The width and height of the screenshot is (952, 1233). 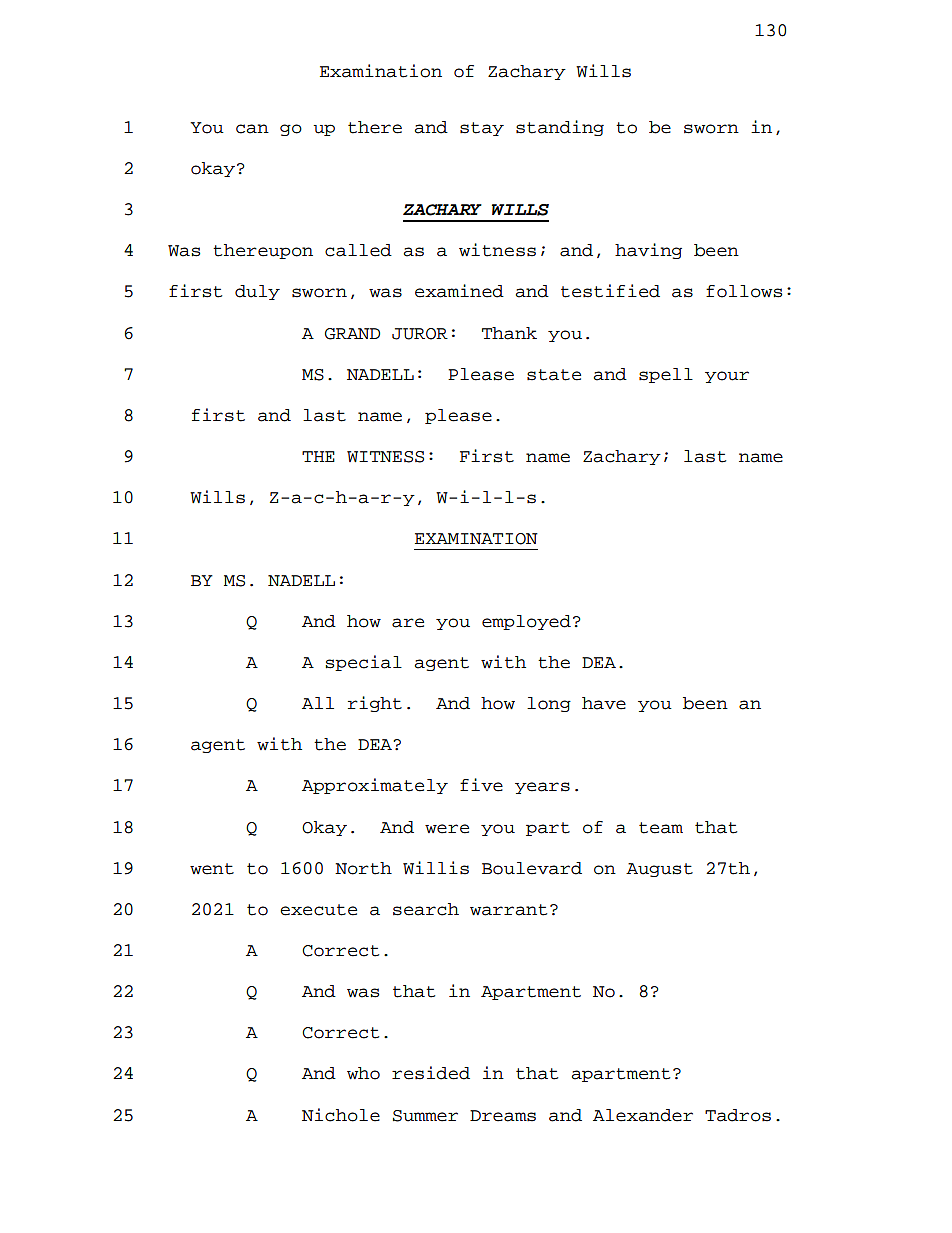 I want to click on special, so click(x=364, y=663).
